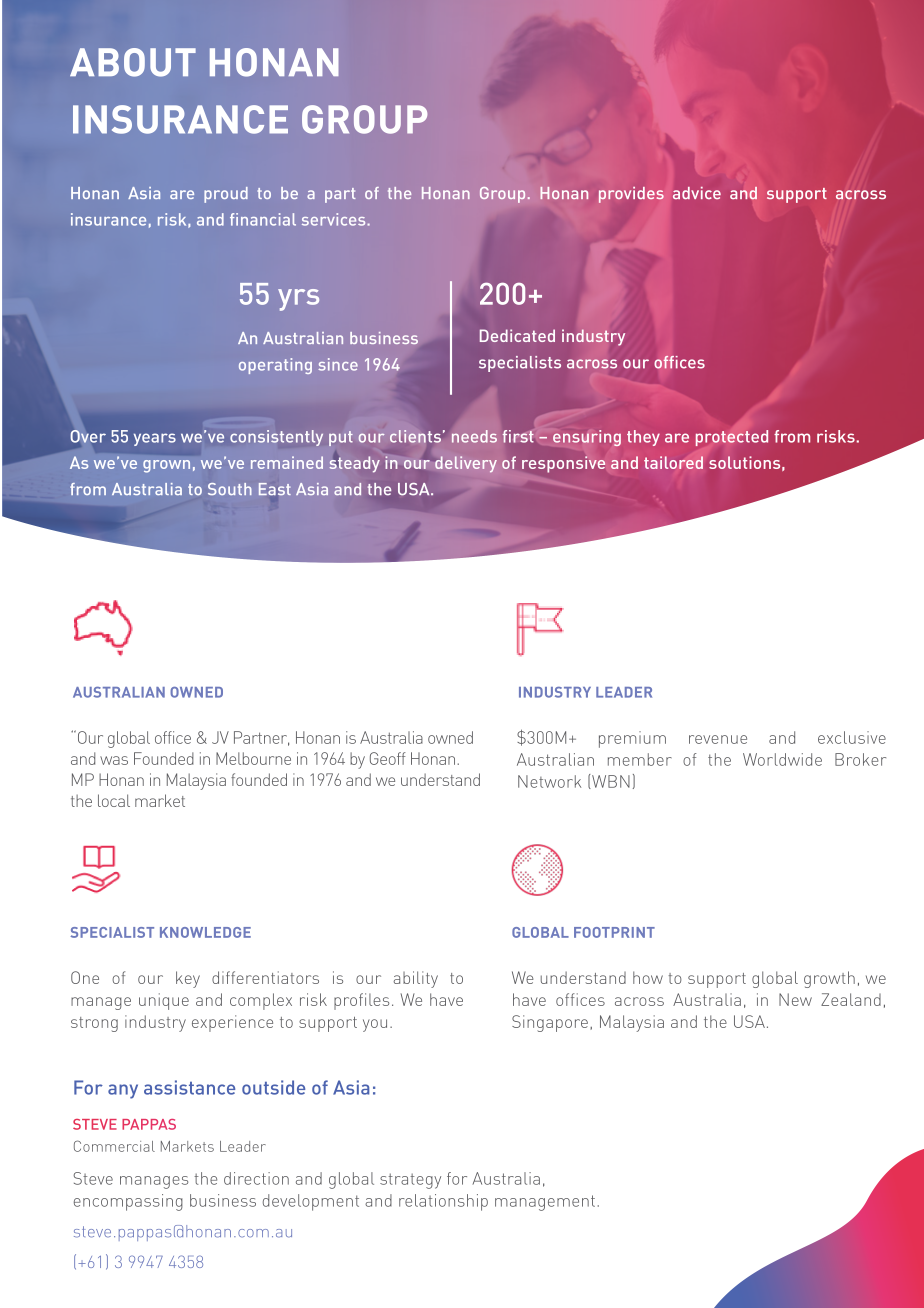 The width and height of the screenshot is (924, 1308). What do you see at coordinates (415, 979) in the screenshot?
I see `ability` at bounding box center [415, 979].
